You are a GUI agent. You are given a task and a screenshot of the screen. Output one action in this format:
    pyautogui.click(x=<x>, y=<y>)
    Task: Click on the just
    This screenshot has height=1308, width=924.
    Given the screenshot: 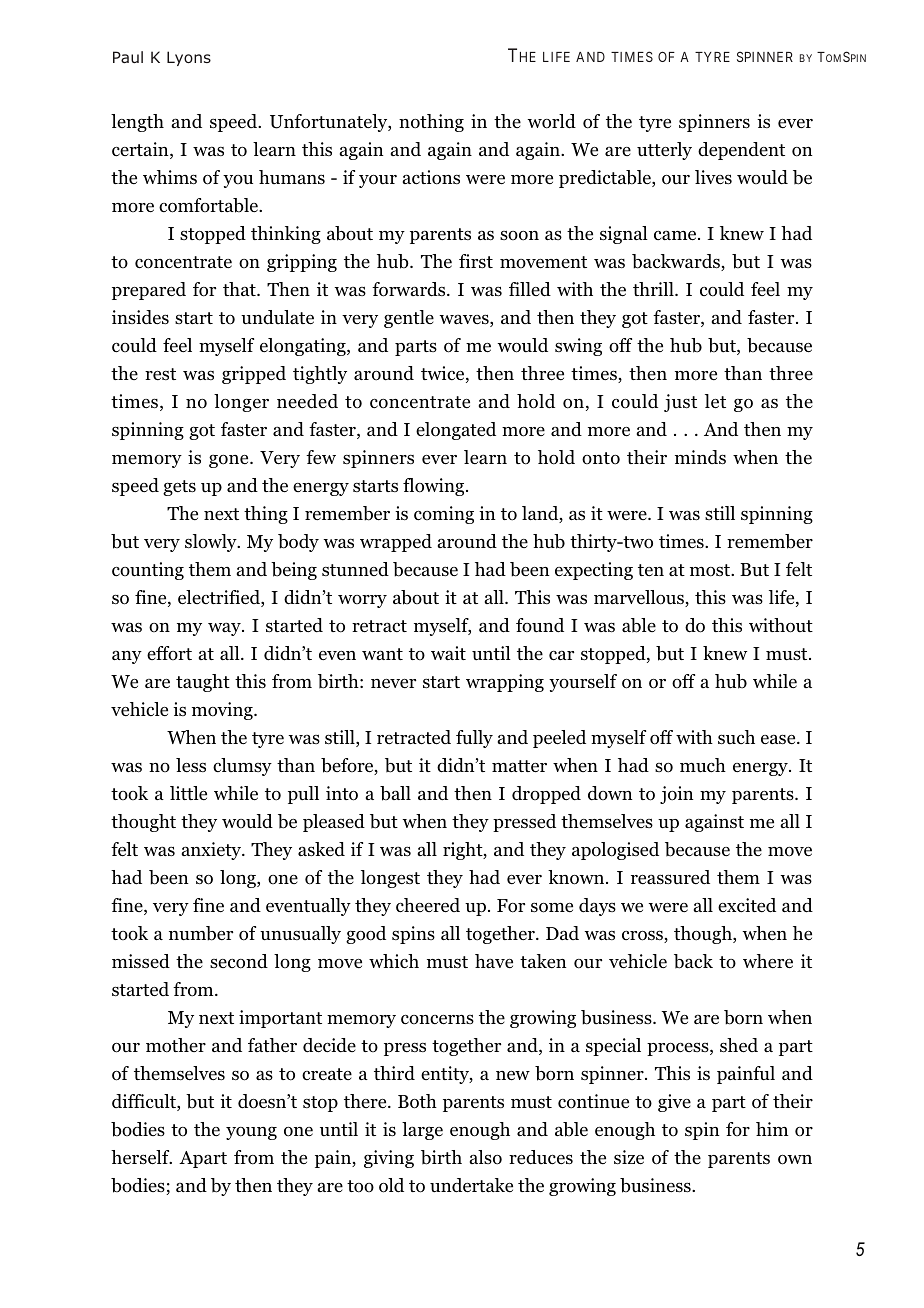 What is the action you would take?
    pyautogui.click(x=680, y=403)
